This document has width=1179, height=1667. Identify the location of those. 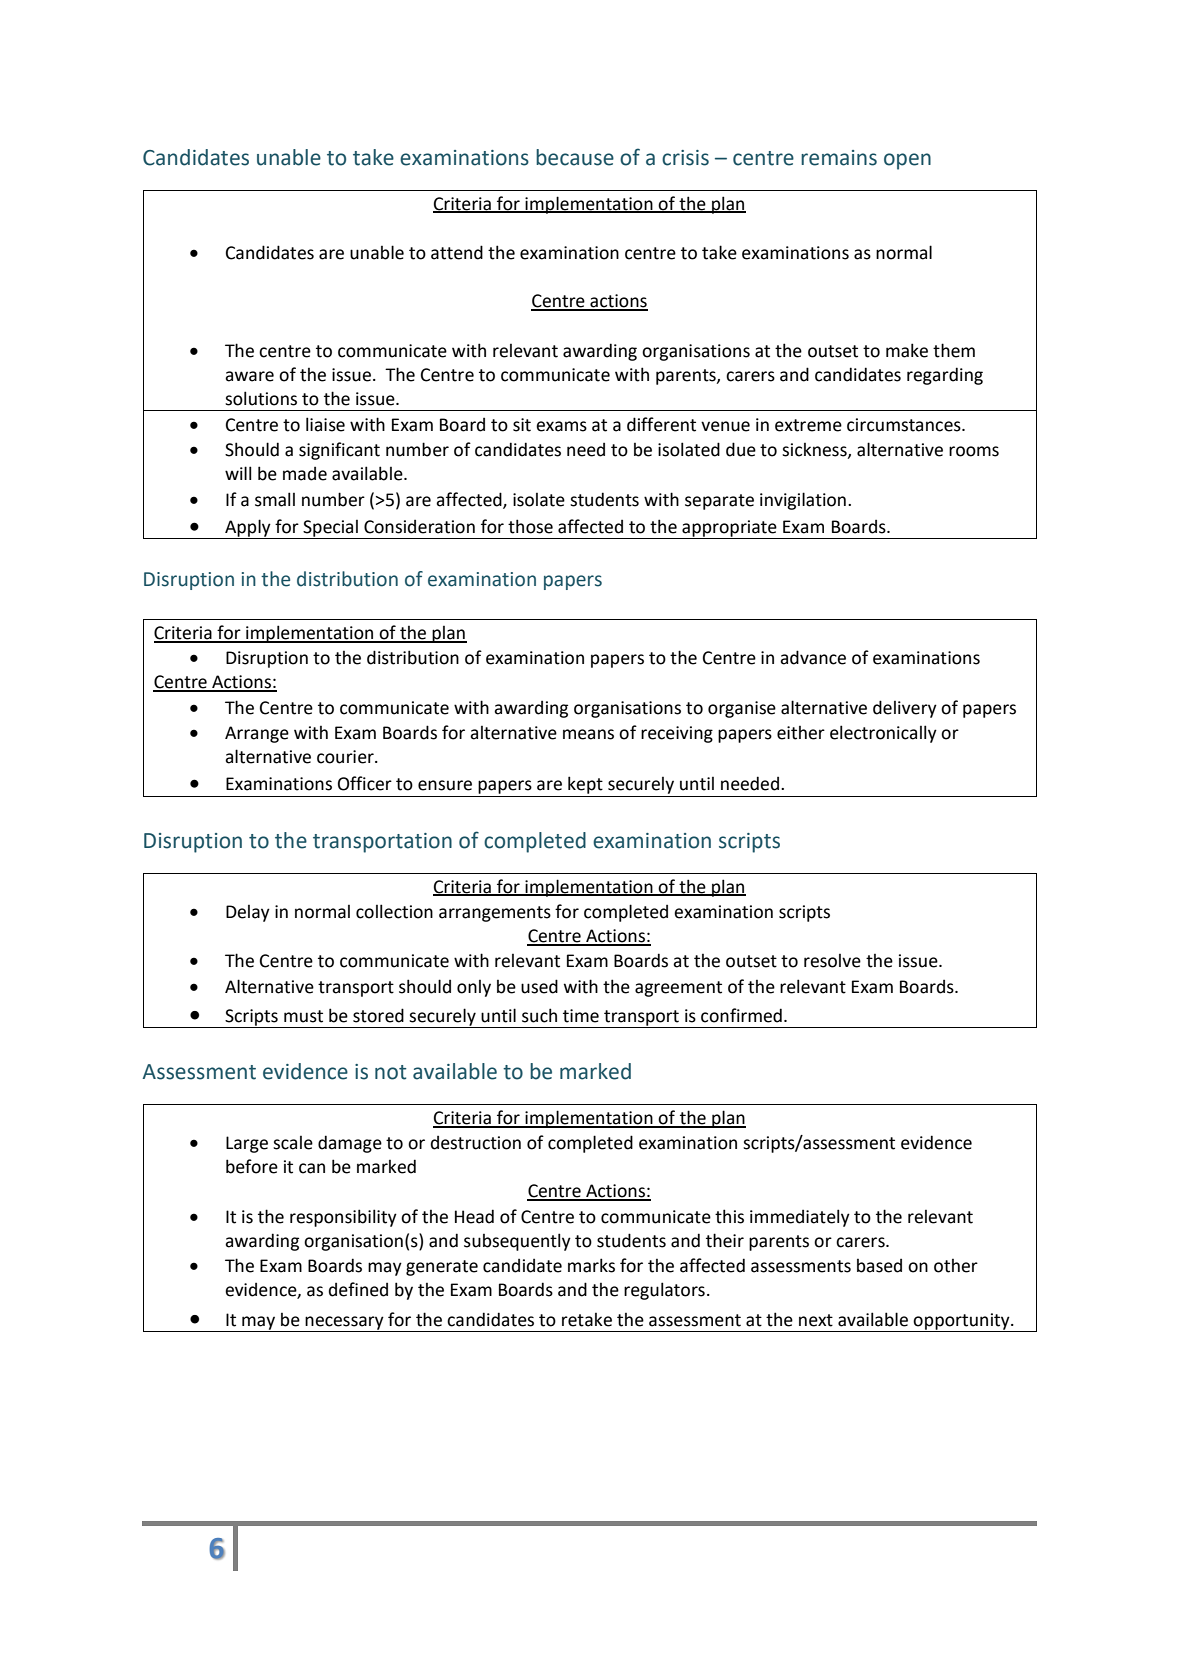
(530, 526).
